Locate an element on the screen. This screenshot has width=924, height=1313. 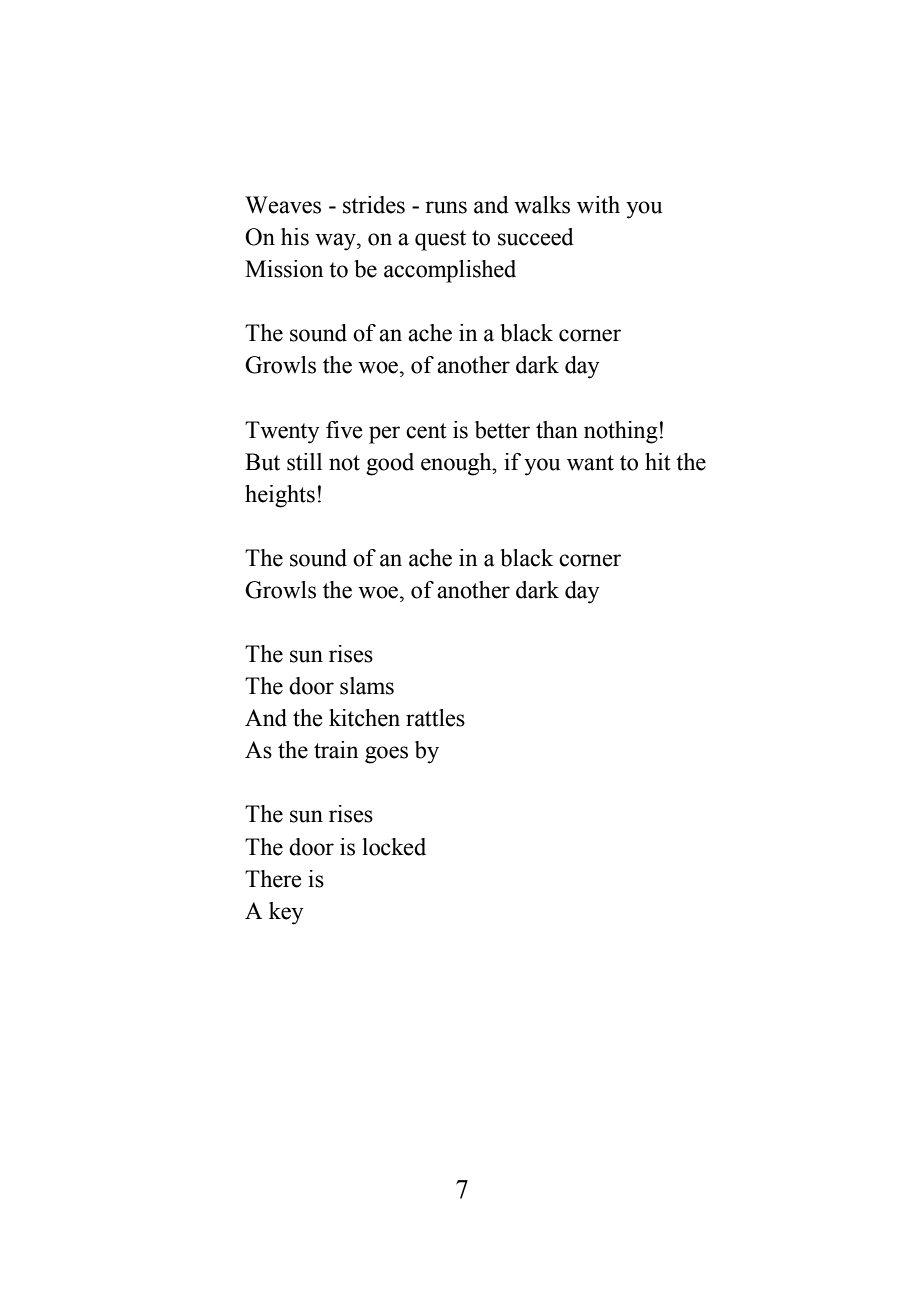
want is located at coordinates (590, 463).
